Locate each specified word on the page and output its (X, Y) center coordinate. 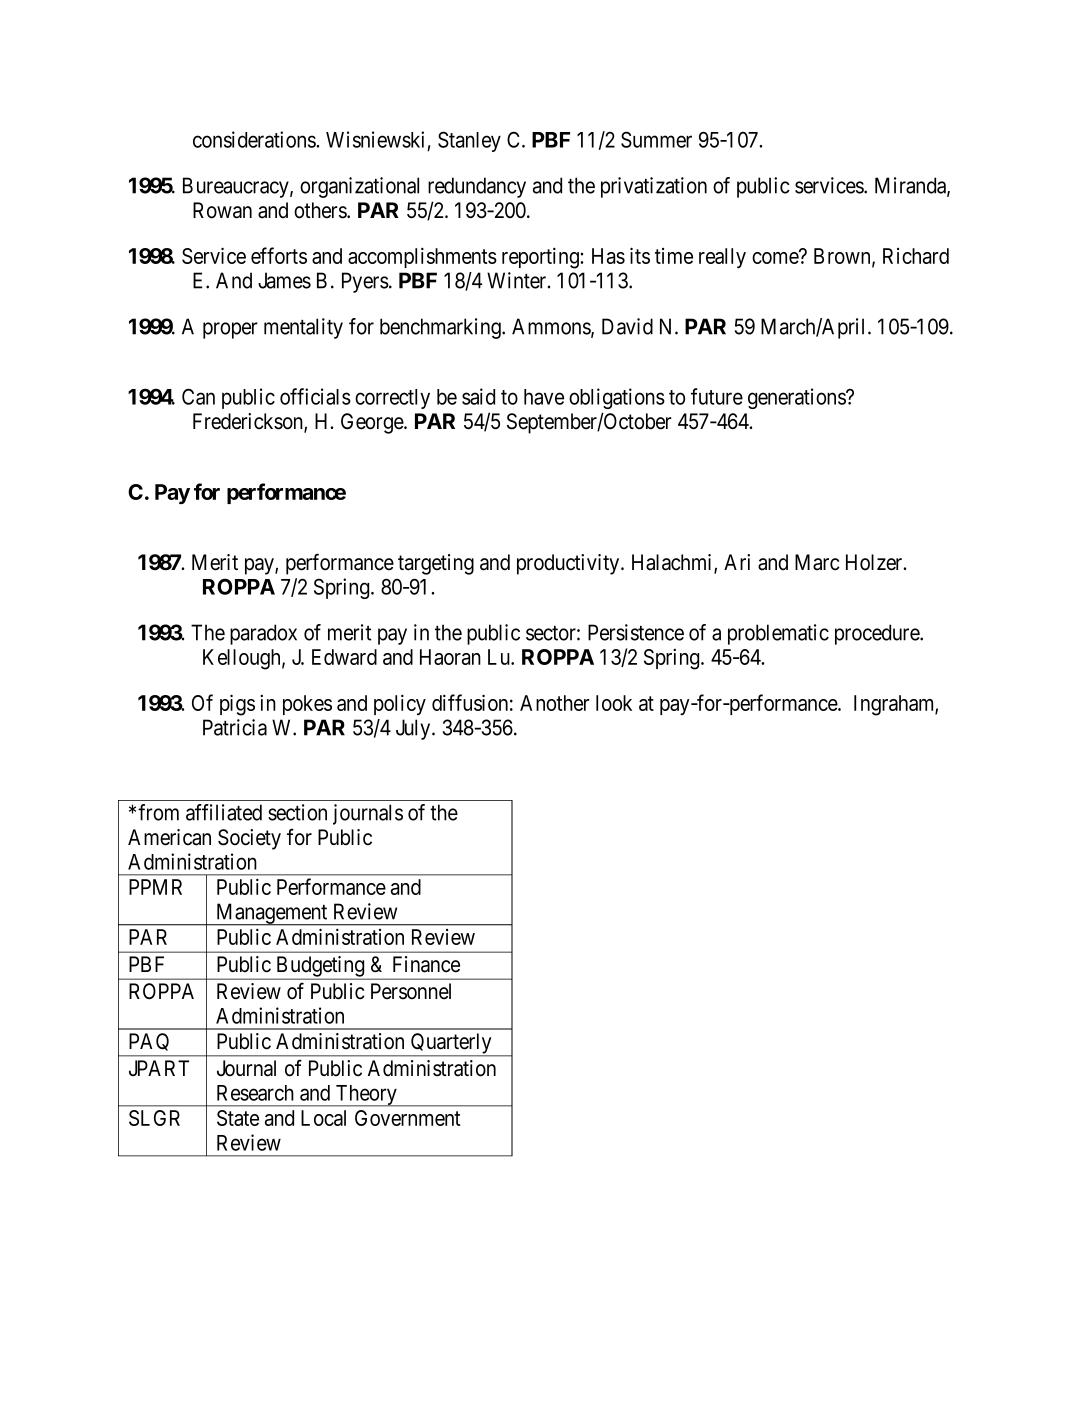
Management (272, 914)
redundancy (477, 187)
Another (555, 703)
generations (797, 398)
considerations (255, 139)
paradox (263, 634)
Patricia (235, 727)
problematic (778, 634)
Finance (426, 964)
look (614, 703)
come (775, 258)
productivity (569, 564)
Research (255, 1093)
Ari (737, 562)
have (544, 397)
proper (230, 330)
